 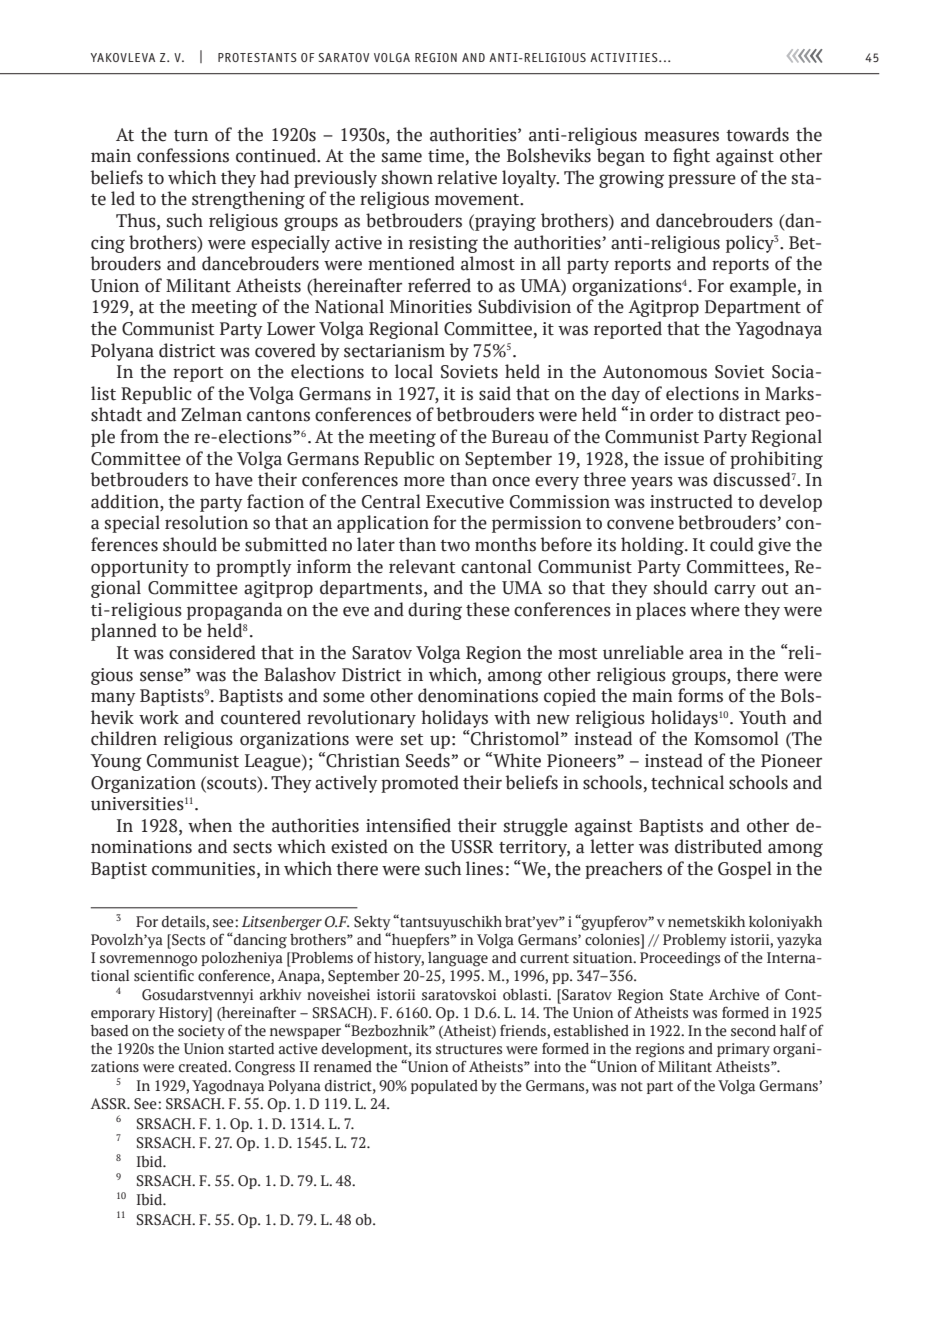 I want to click on when, so click(x=210, y=825).
